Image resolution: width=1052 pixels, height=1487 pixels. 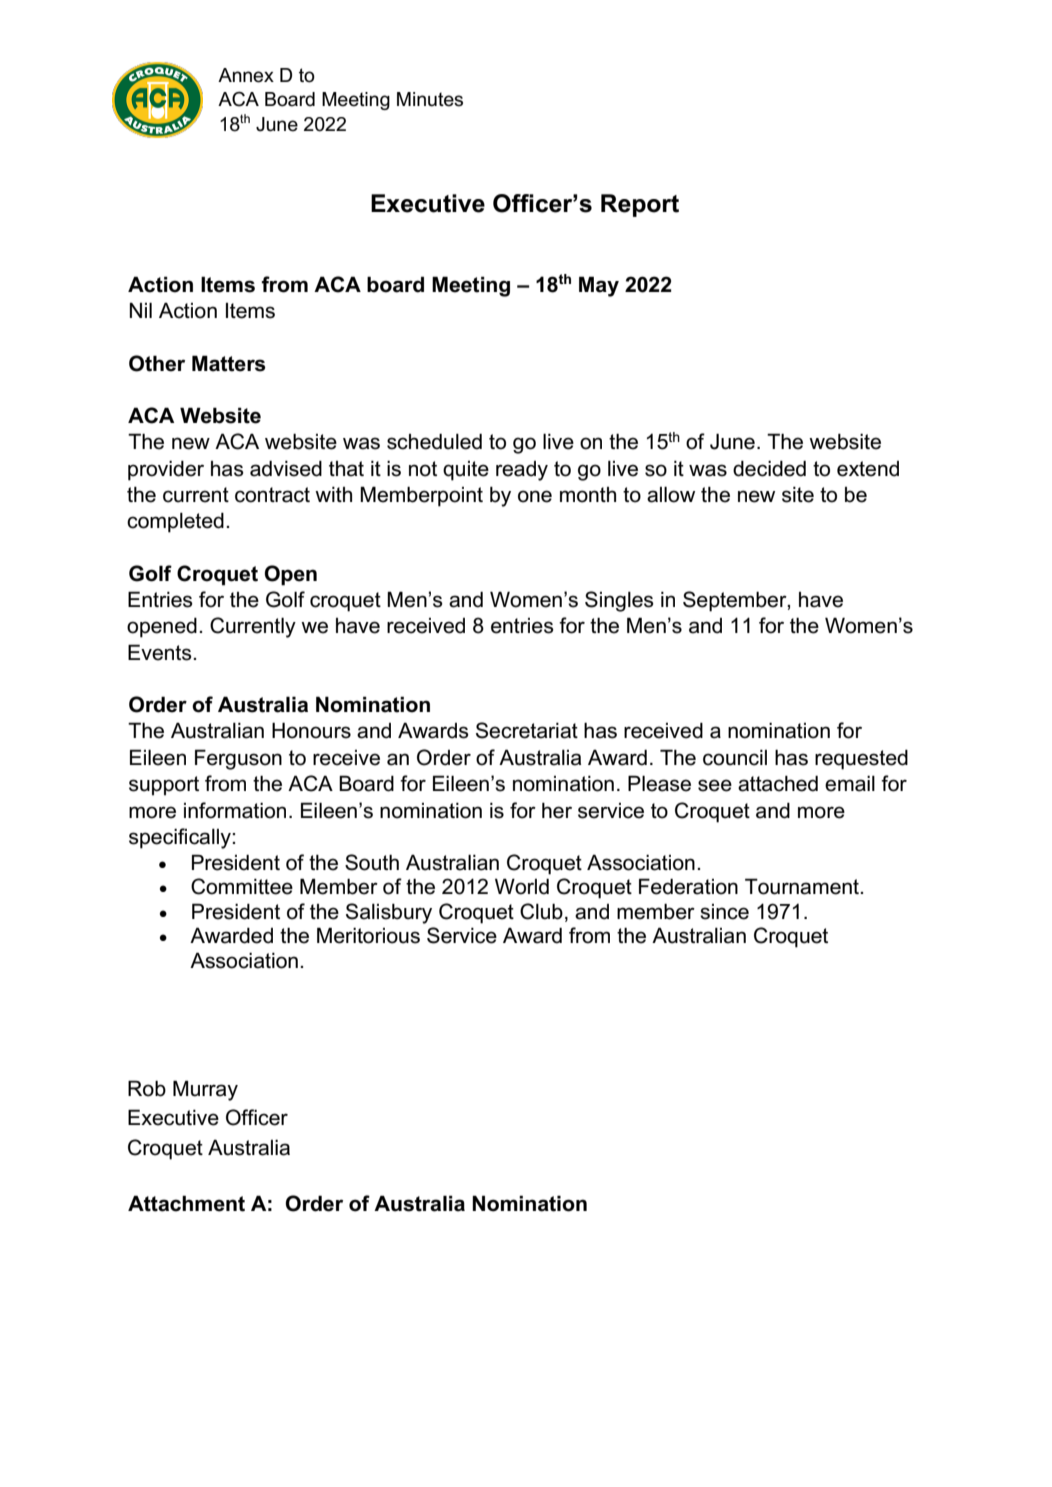 I want to click on Minutes, so click(x=430, y=99).
